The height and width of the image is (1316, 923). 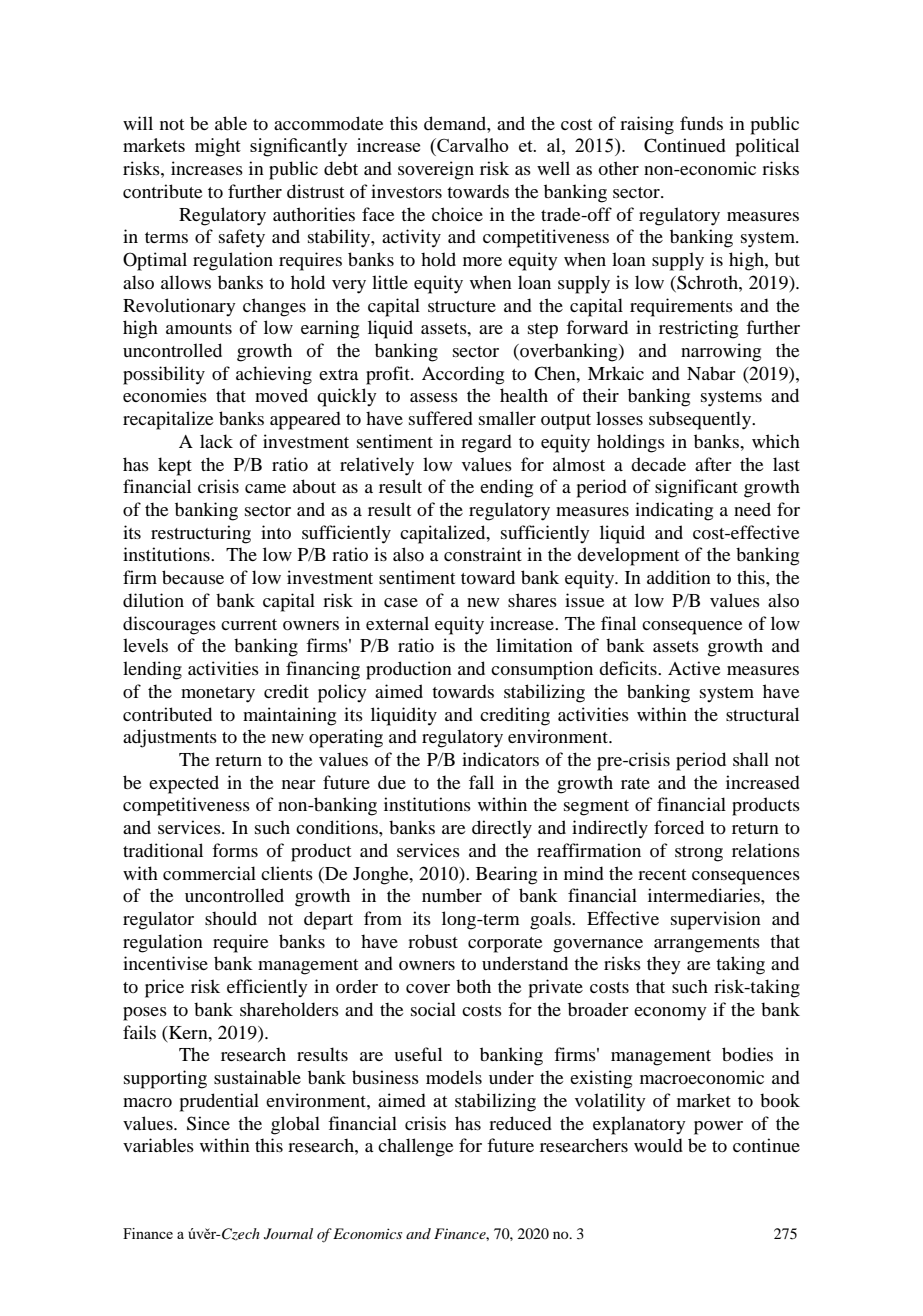 What do you see at coordinates (218, 147) in the image?
I see `might` at bounding box center [218, 147].
